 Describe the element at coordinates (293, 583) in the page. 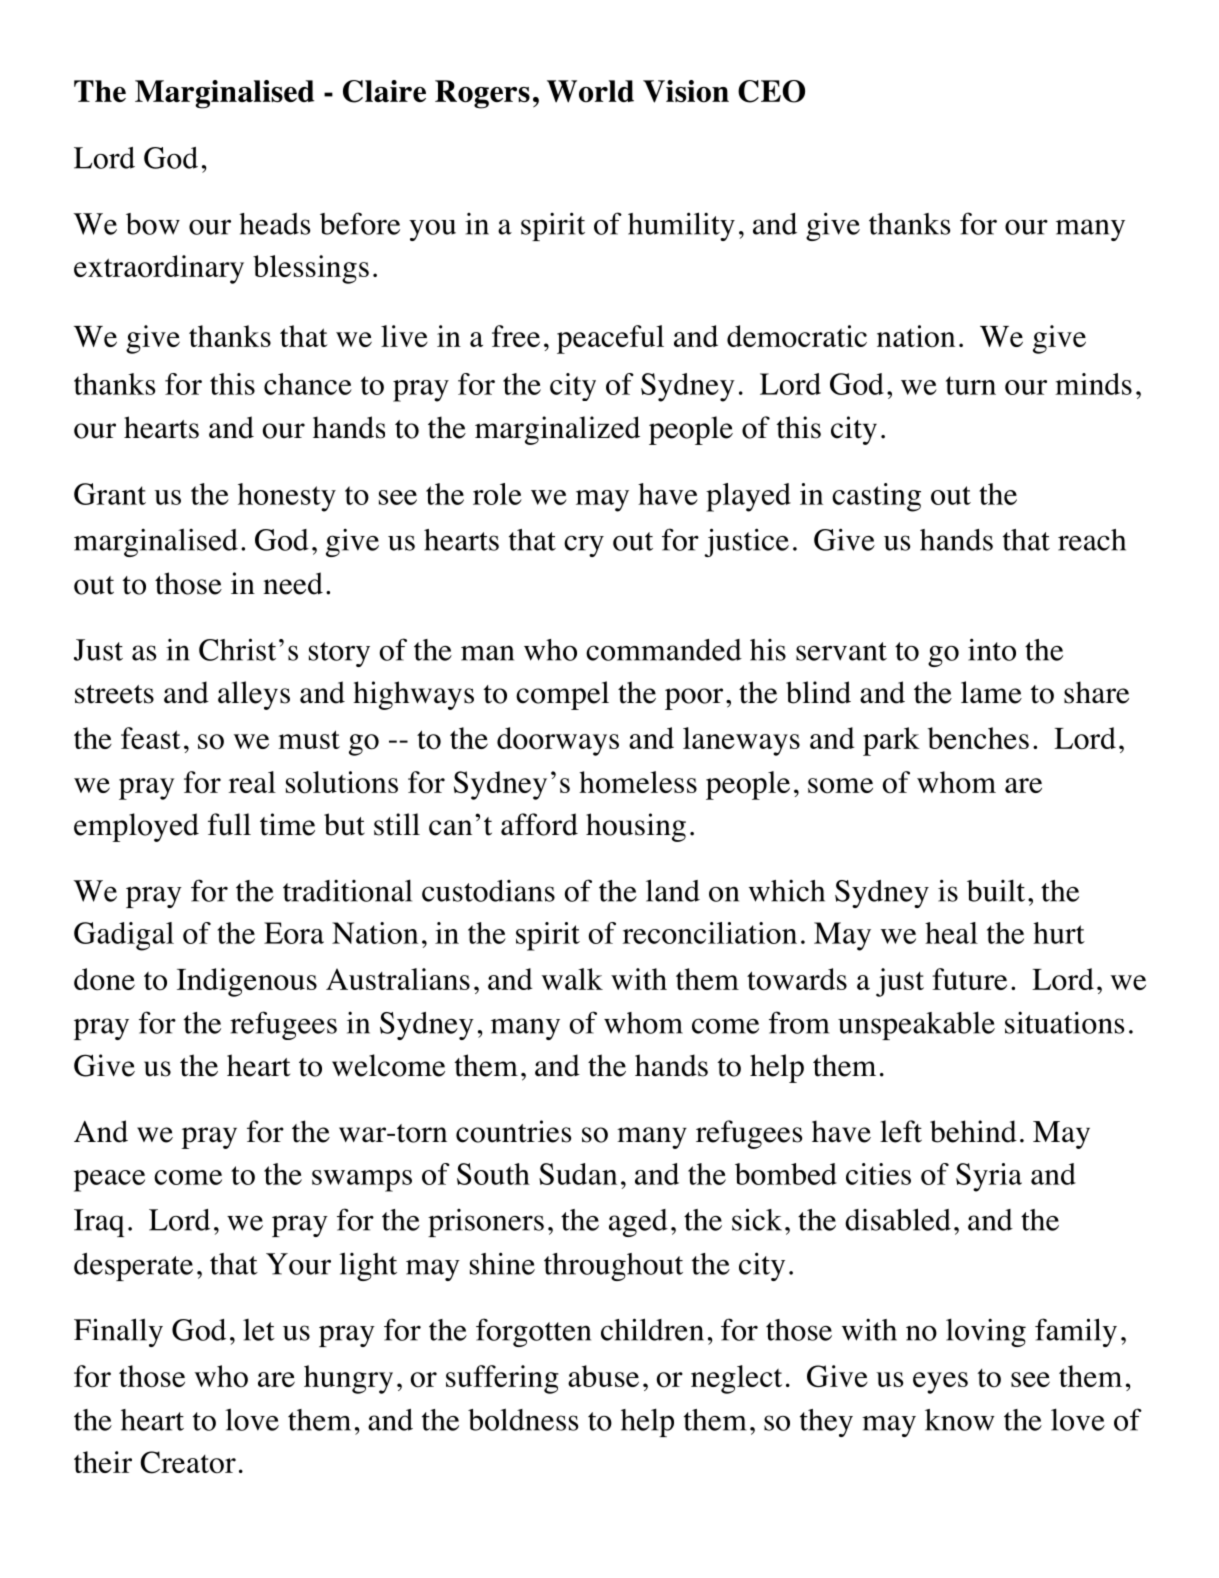

I see `need` at that location.
